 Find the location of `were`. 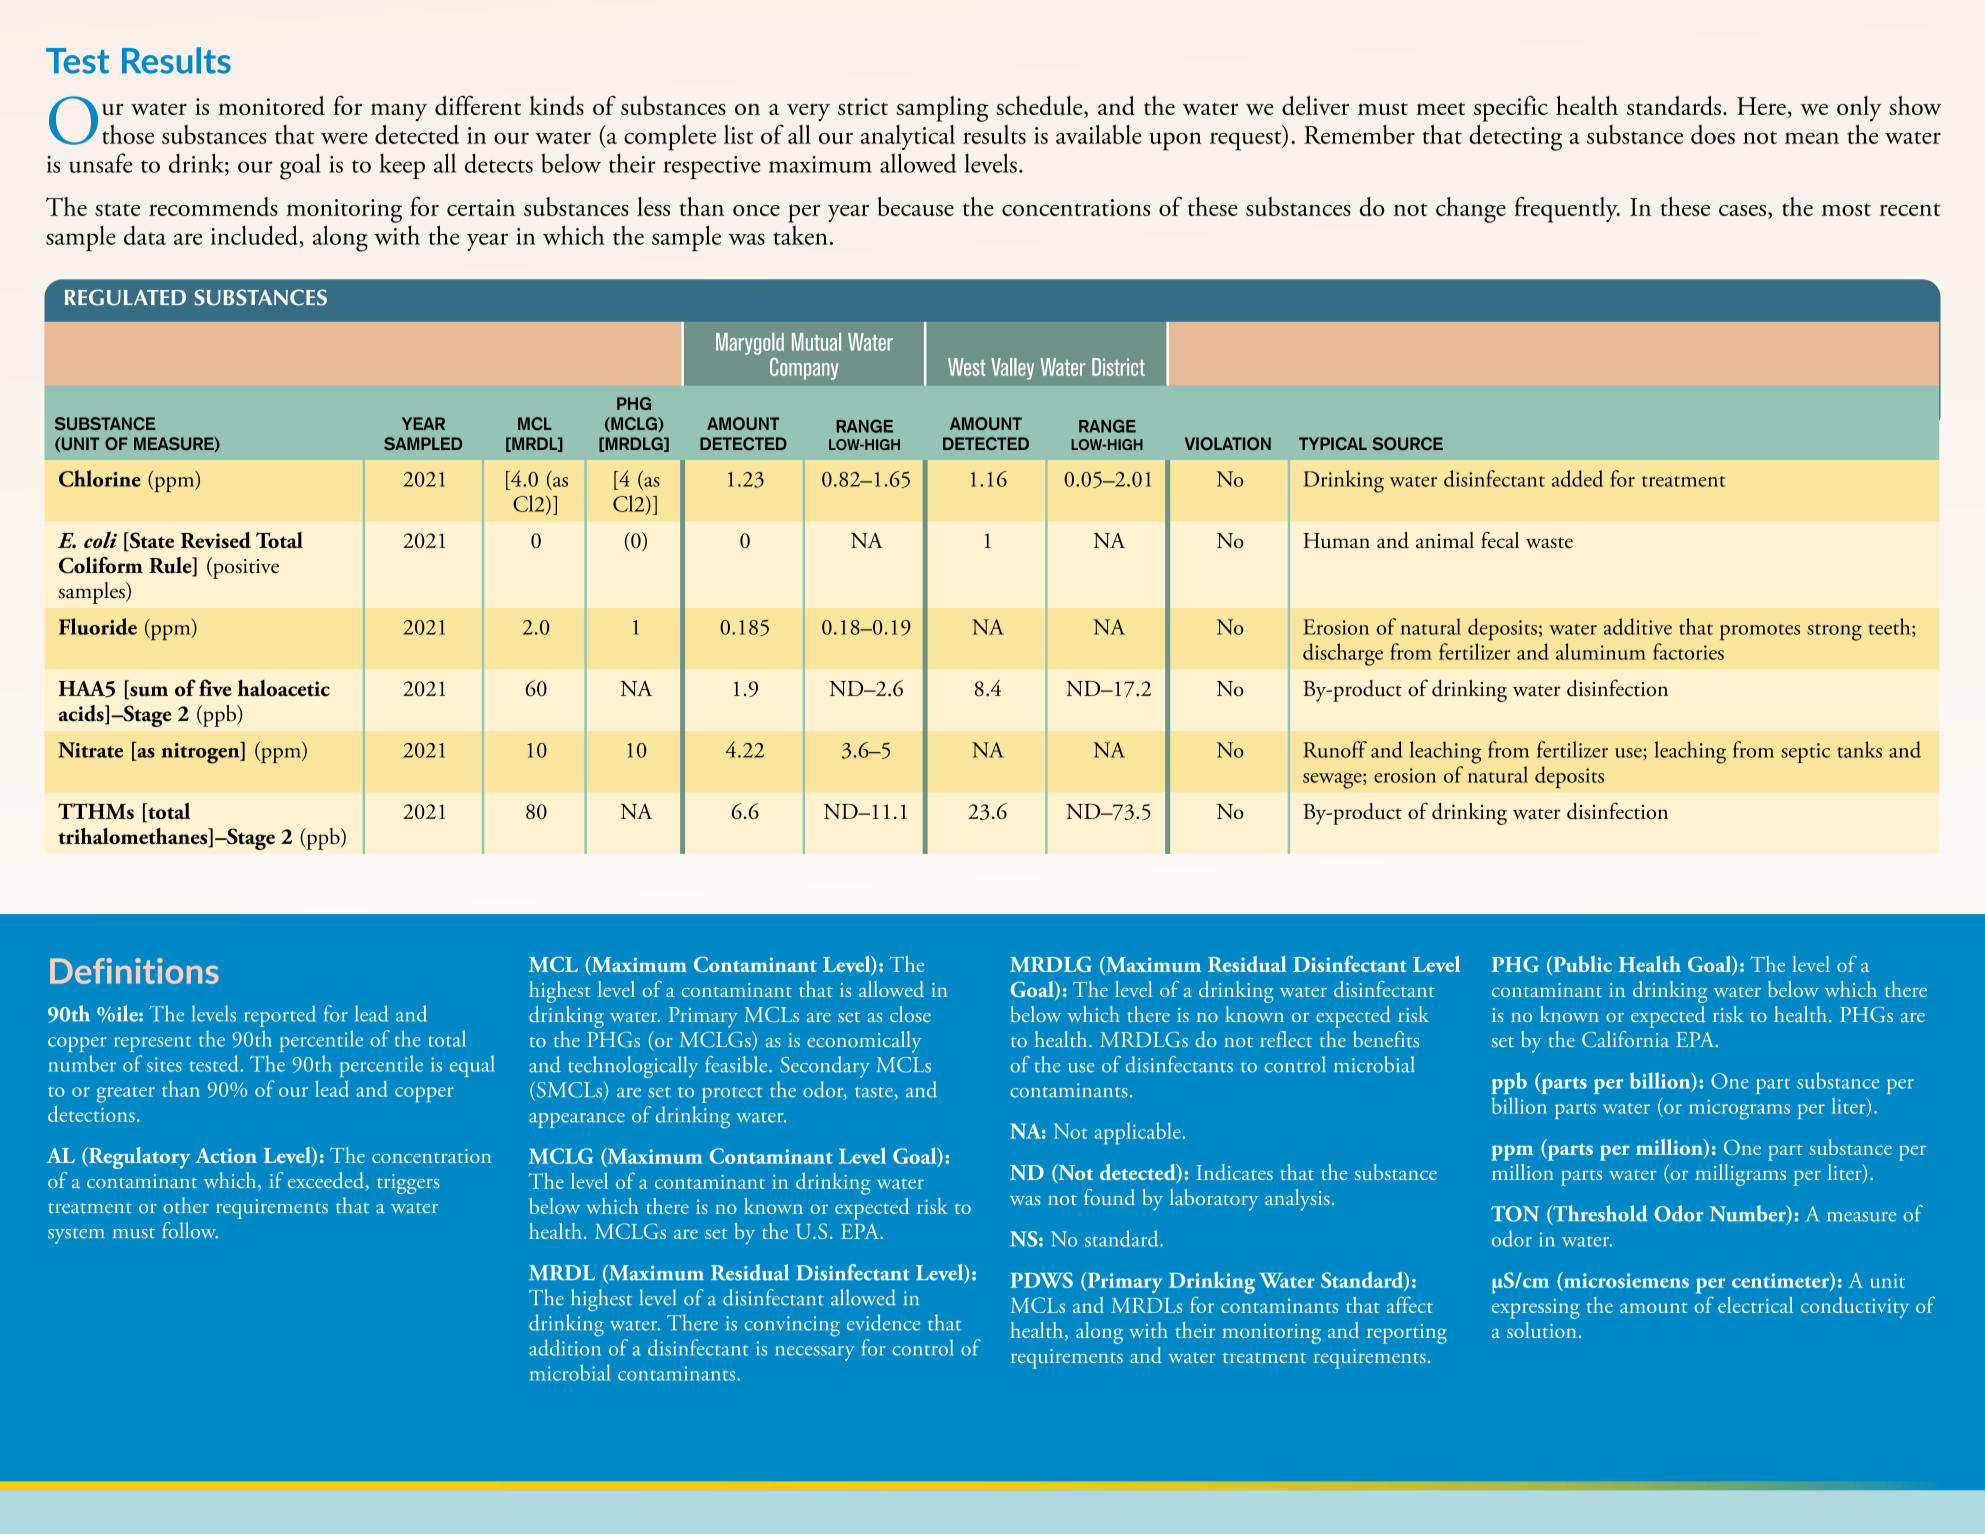

were is located at coordinates (344, 138).
